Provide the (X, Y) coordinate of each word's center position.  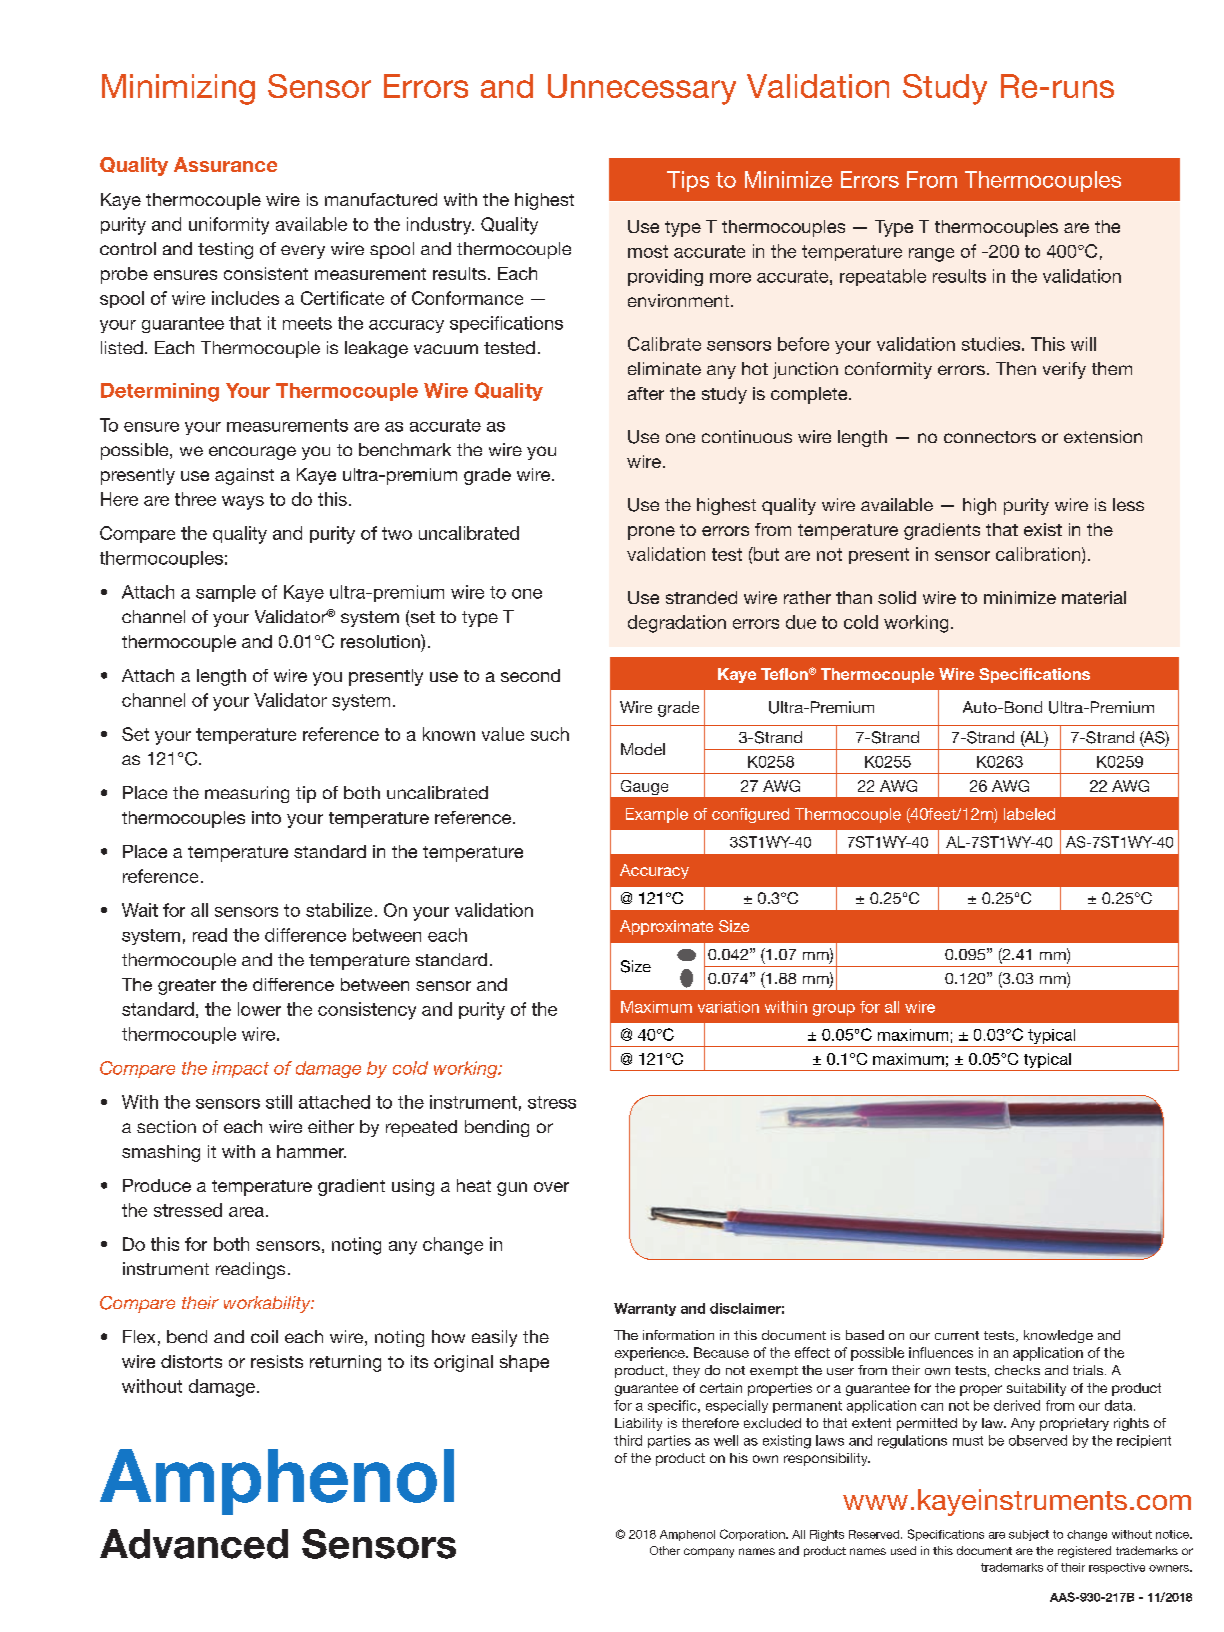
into (266, 817)
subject (1029, 1535)
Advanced (194, 1544)
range (931, 255)
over (551, 1187)
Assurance (225, 164)
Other (665, 1550)
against (244, 476)
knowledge (1058, 1336)
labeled (1029, 814)
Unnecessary (642, 89)
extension (1103, 436)
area (246, 1212)
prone (651, 533)
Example (657, 815)
